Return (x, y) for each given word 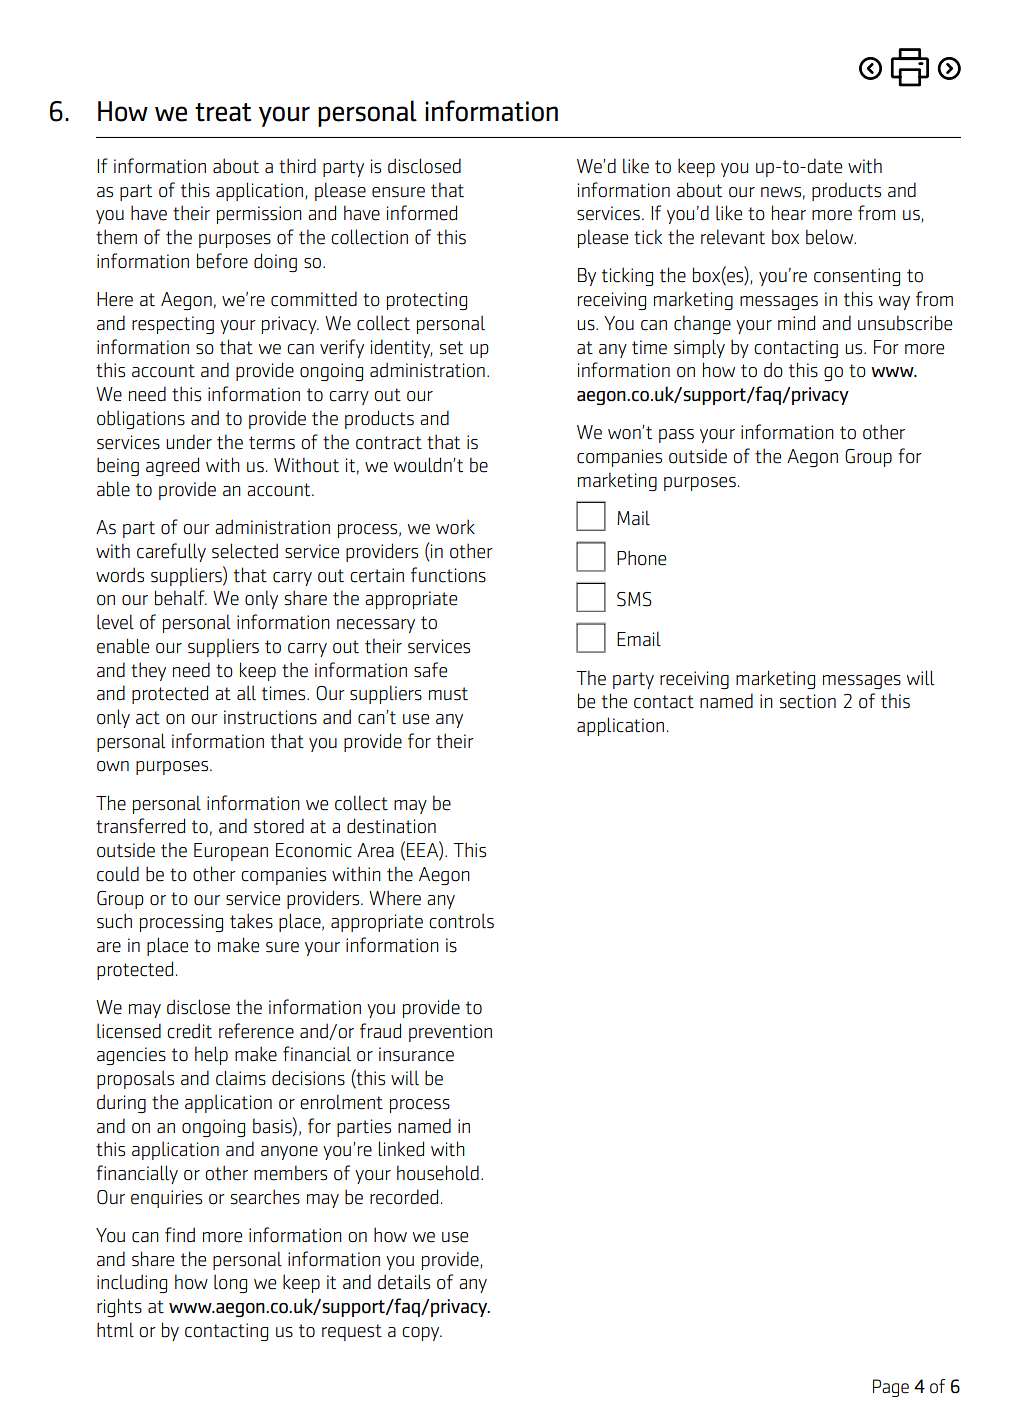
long (230, 1283)
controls (461, 921)
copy (422, 1334)
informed (422, 213)
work (455, 527)
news (781, 192)
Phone (641, 558)
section (808, 701)
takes (251, 921)
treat (223, 112)
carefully (171, 552)
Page (891, 1388)
